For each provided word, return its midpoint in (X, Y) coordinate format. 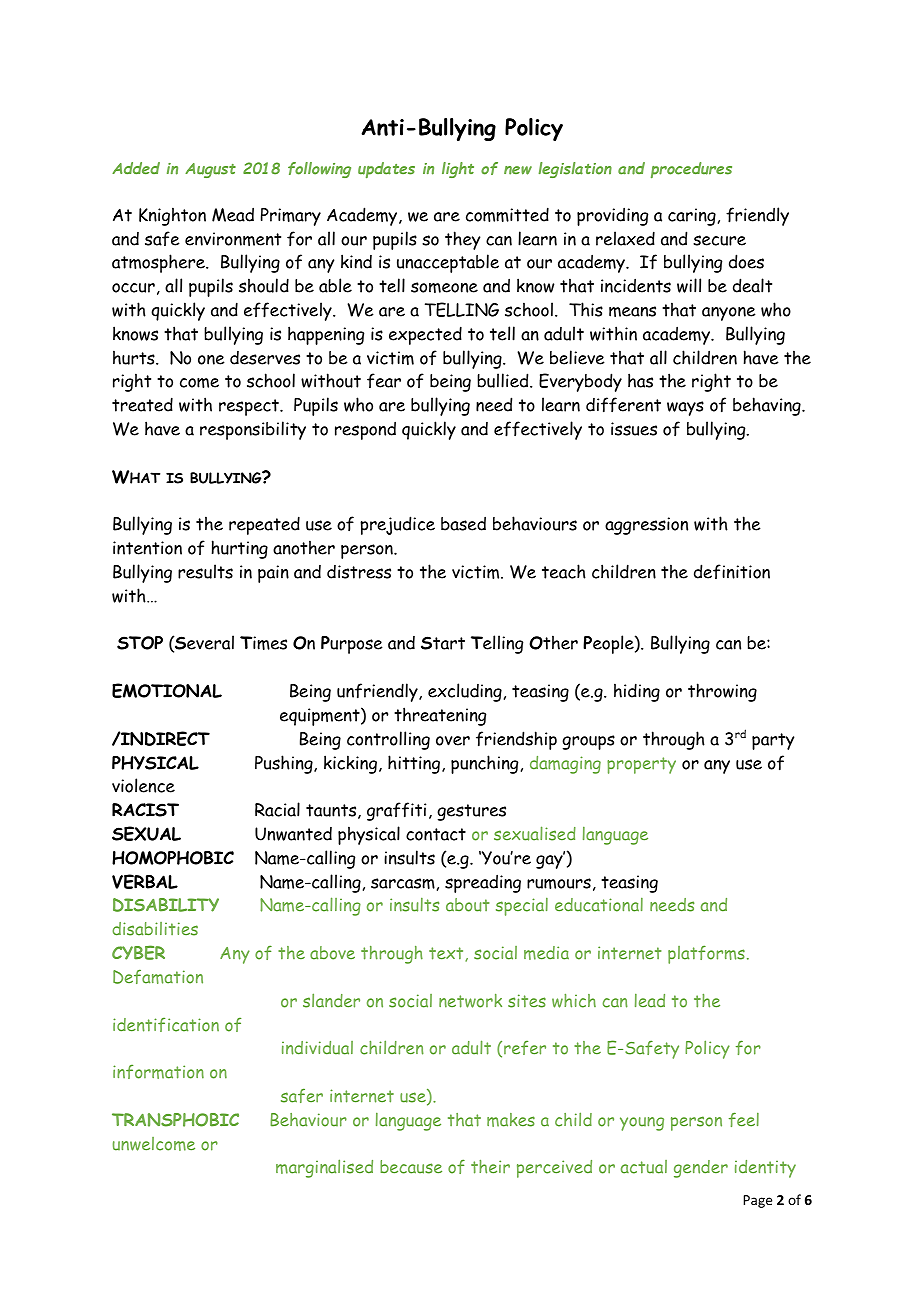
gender (701, 1169)
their (490, 1167)
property (641, 765)
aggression (646, 526)
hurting (240, 549)
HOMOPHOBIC (173, 858)
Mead (233, 214)
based (463, 523)
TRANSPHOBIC (175, 1120)
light (458, 170)
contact (436, 834)
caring (692, 217)
